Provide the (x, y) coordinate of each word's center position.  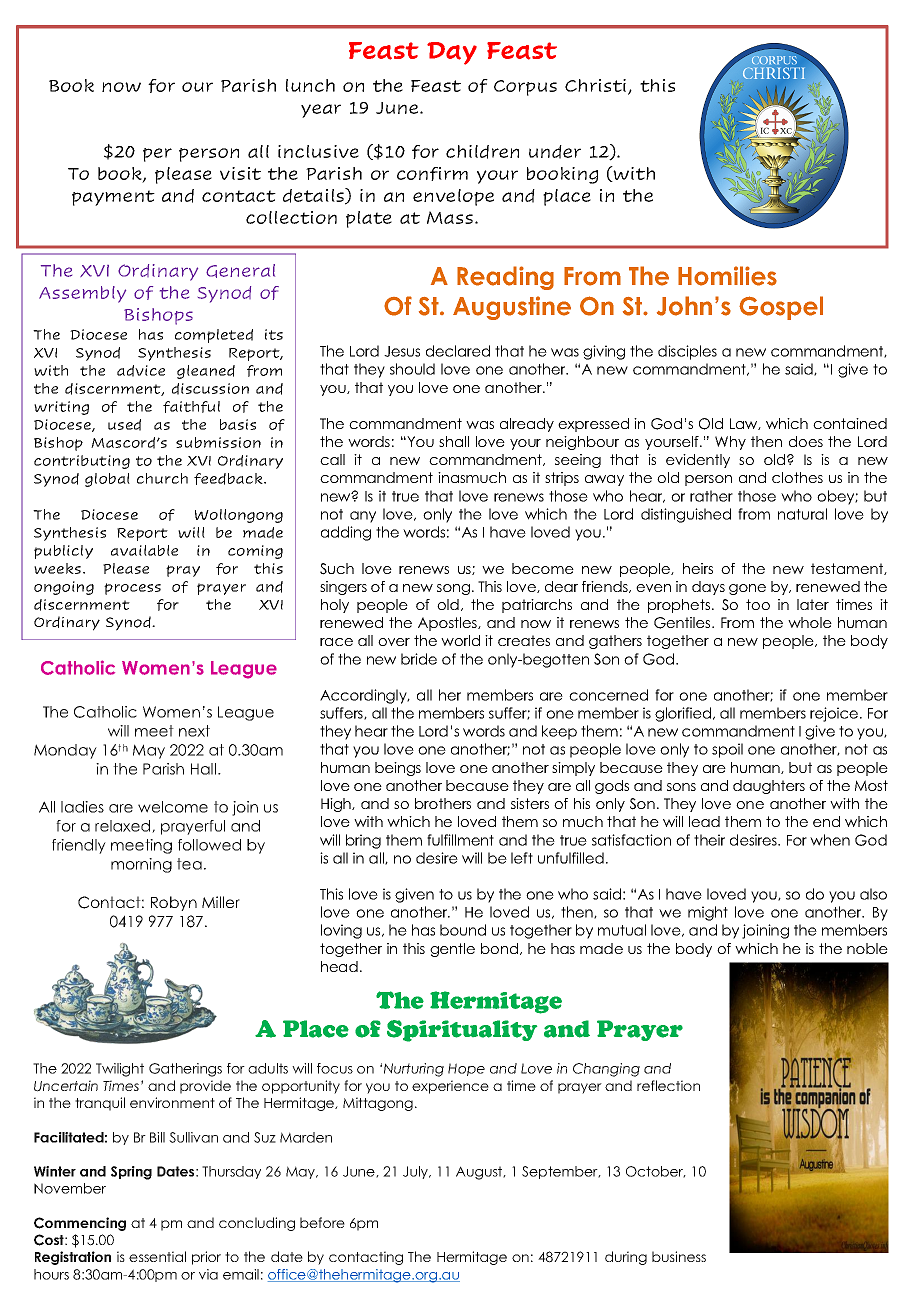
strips (562, 479)
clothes (797, 477)
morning (141, 865)
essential (157, 1256)
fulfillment (460, 840)
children (482, 152)
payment (113, 198)
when (830, 840)
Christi (597, 87)
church (162, 478)
